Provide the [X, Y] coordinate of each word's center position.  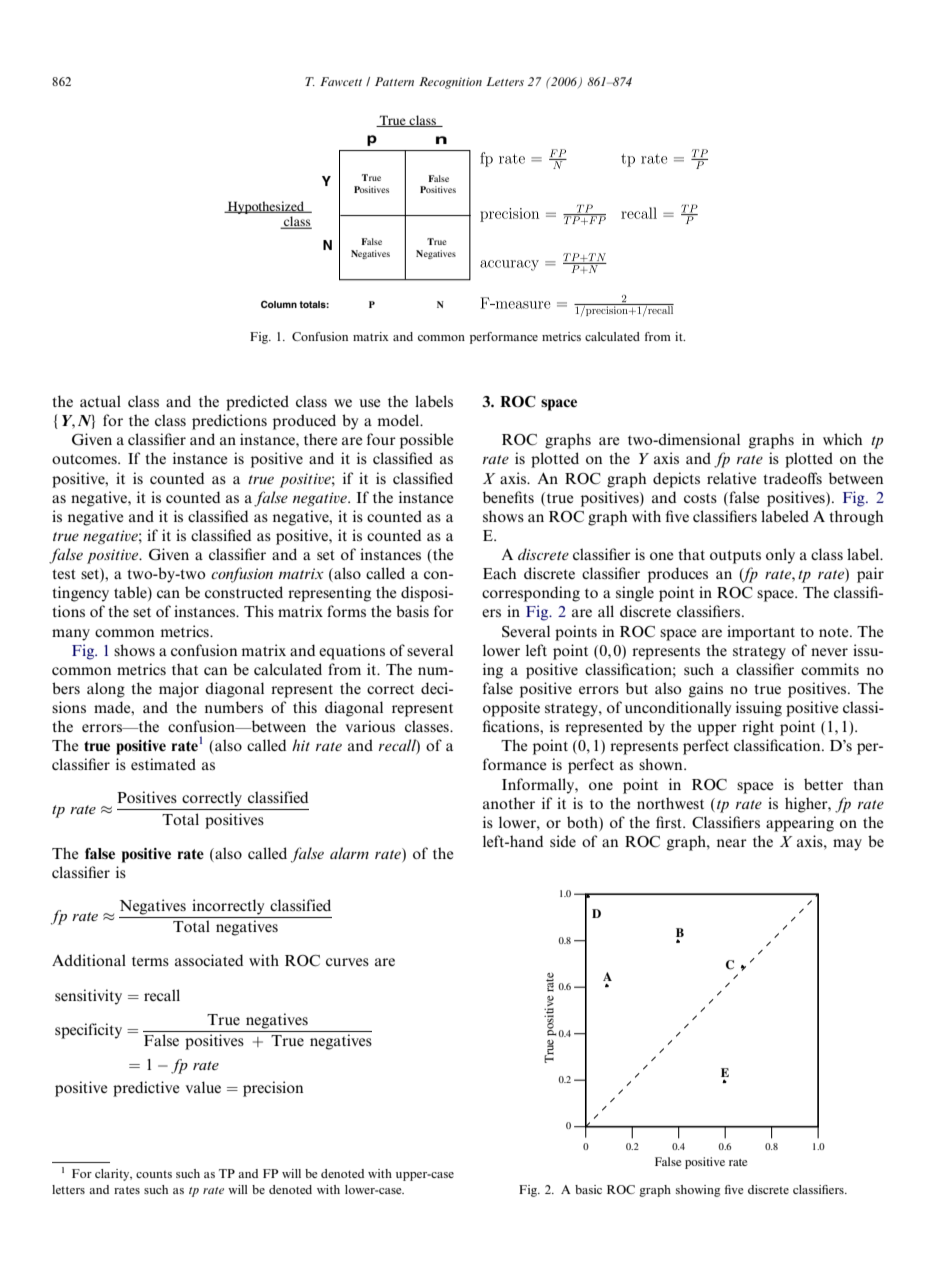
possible [427, 441]
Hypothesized [266, 207]
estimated [163, 764]
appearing [800, 824]
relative [732, 478]
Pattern [394, 81]
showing [698, 1191]
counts [154, 1174]
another [509, 803]
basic [588, 1189]
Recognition [450, 83]
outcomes [85, 459]
